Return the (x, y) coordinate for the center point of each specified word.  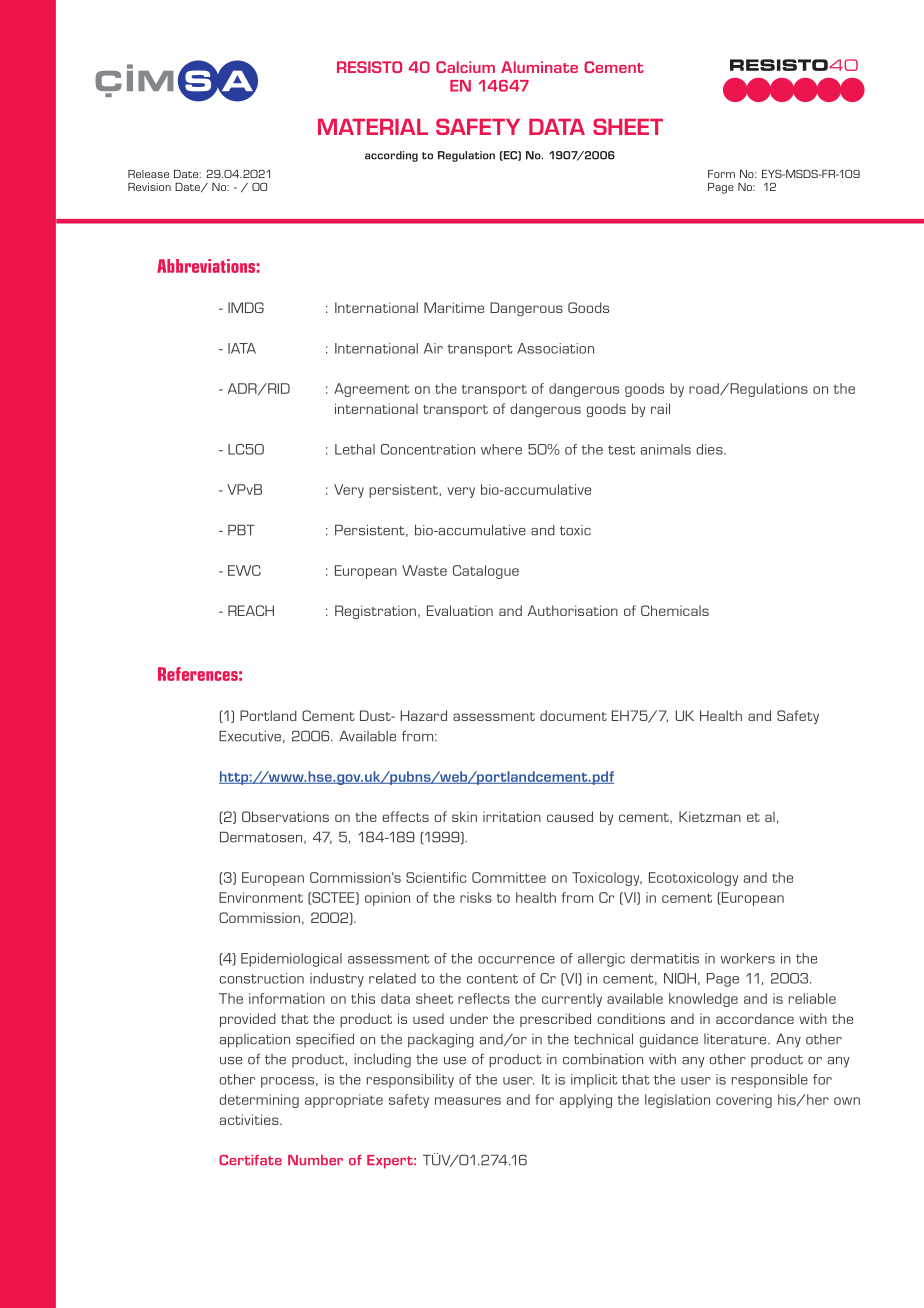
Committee (509, 877)
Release (148, 174)
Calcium (465, 67)
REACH (251, 610)
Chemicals (675, 610)
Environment (261, 897)
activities (250, 1119)
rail (660, 408)
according (391, 156)
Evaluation (460, 610)
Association (555, 348)
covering (744, 1101)
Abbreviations (206, 266)
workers (747, 958)
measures (468, 1101)
